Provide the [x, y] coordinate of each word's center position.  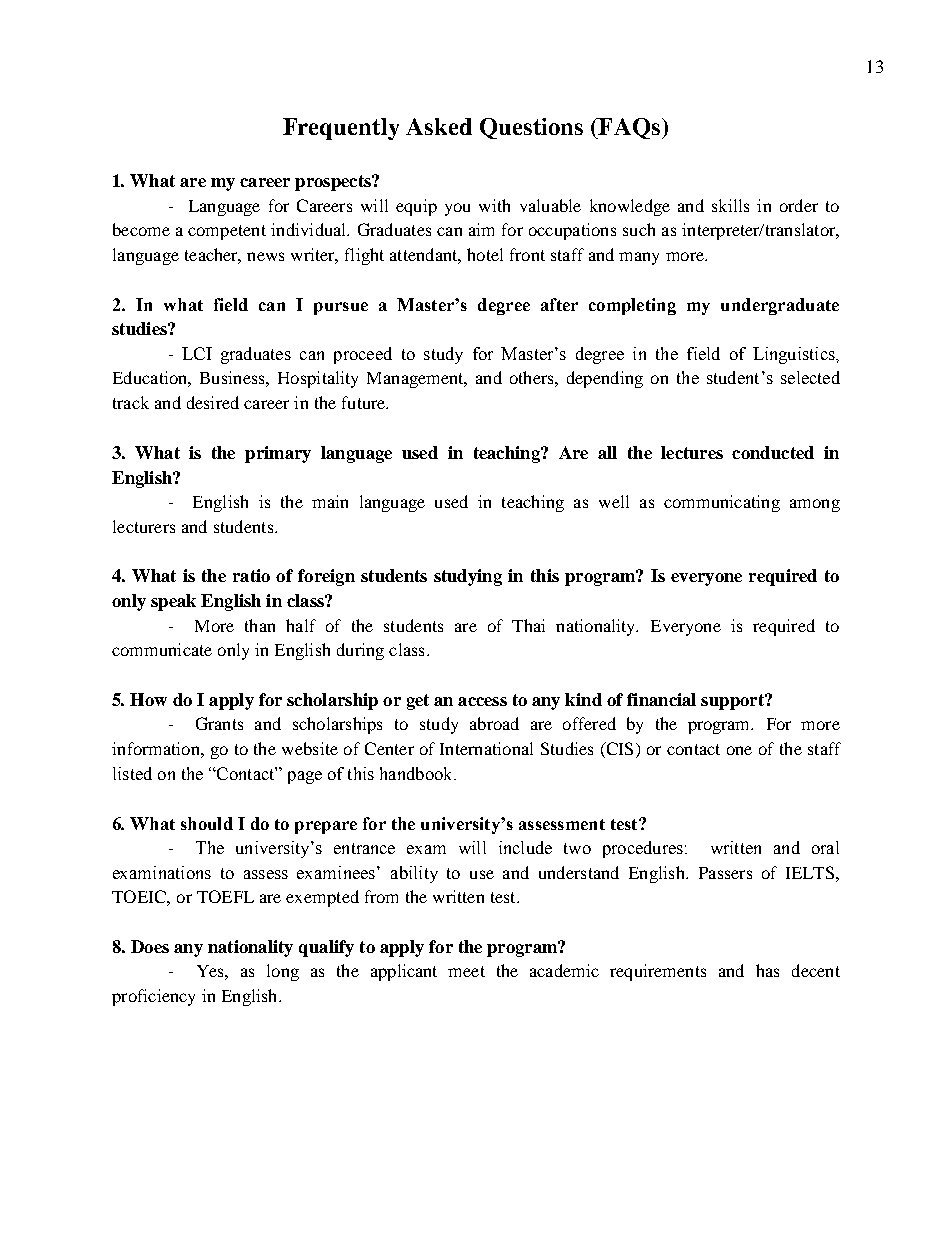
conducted [773, 452]
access [482, 701]
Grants [219, 723]
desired [213, 402]
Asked [439, 126]
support [733, 702]
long [283, 972]
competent [227, 232]
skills [730, 205]
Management [416, 380]
